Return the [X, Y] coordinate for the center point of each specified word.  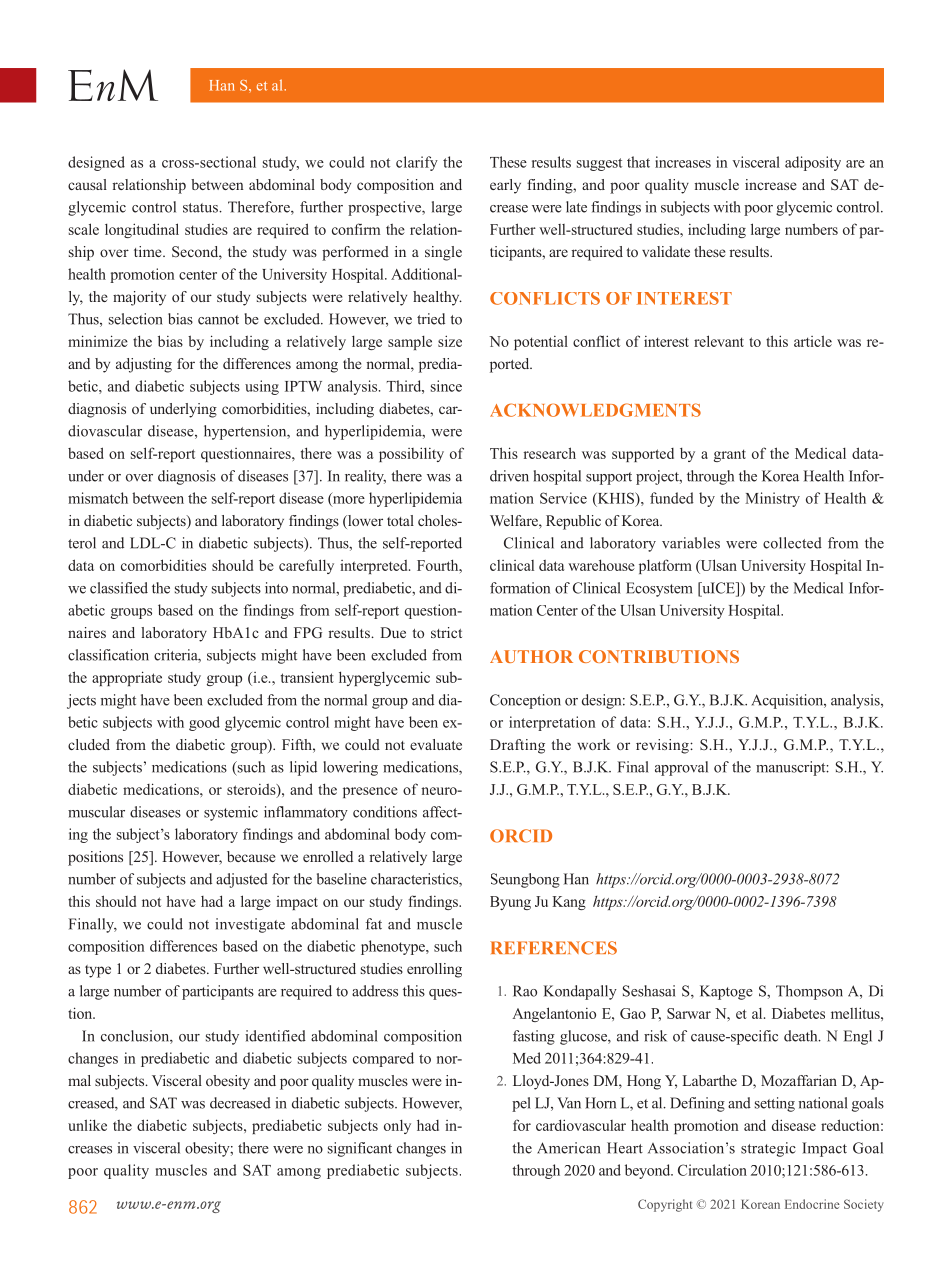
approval [681, 768]
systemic [231, 813]
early [505, 186]
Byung [510, 903]
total [400, 520]
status [201, 208]
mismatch [98, 498]
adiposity [813, 163]
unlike [87, 1125]
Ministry [772, 499]
